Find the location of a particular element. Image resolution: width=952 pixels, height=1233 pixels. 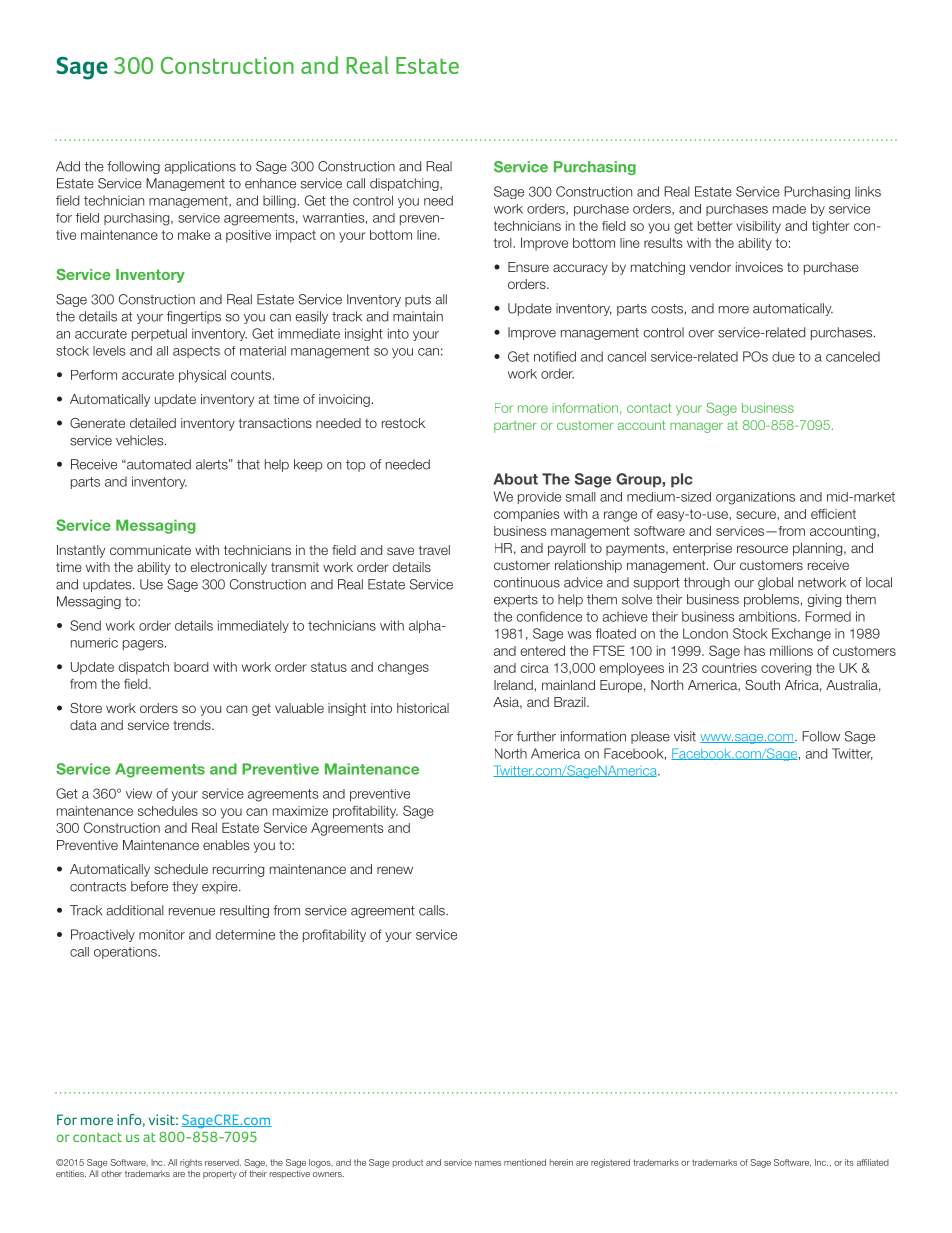

made is located at coordinates (789, 209).
